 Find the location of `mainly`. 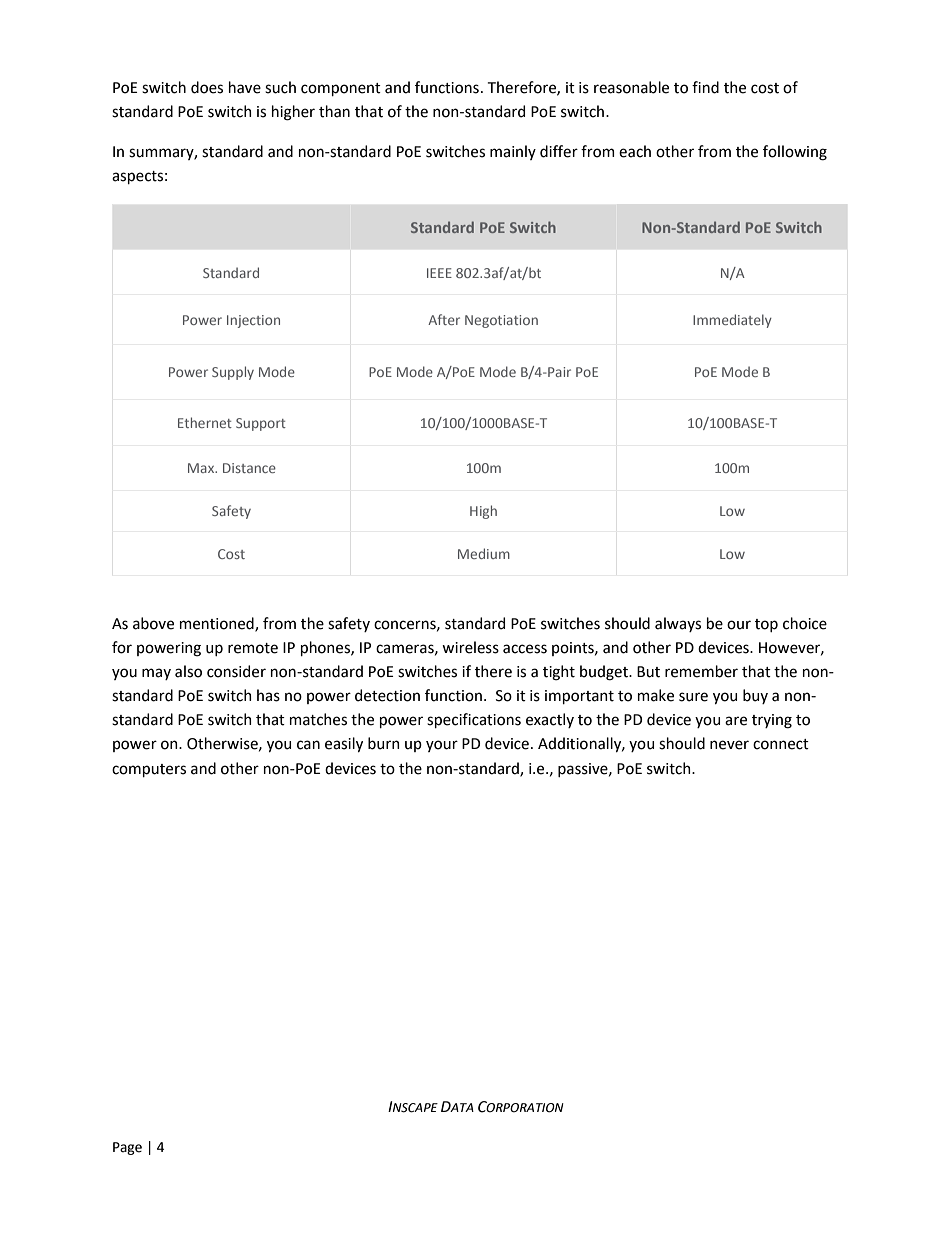

mainly is located at coordinates (513, 152).
